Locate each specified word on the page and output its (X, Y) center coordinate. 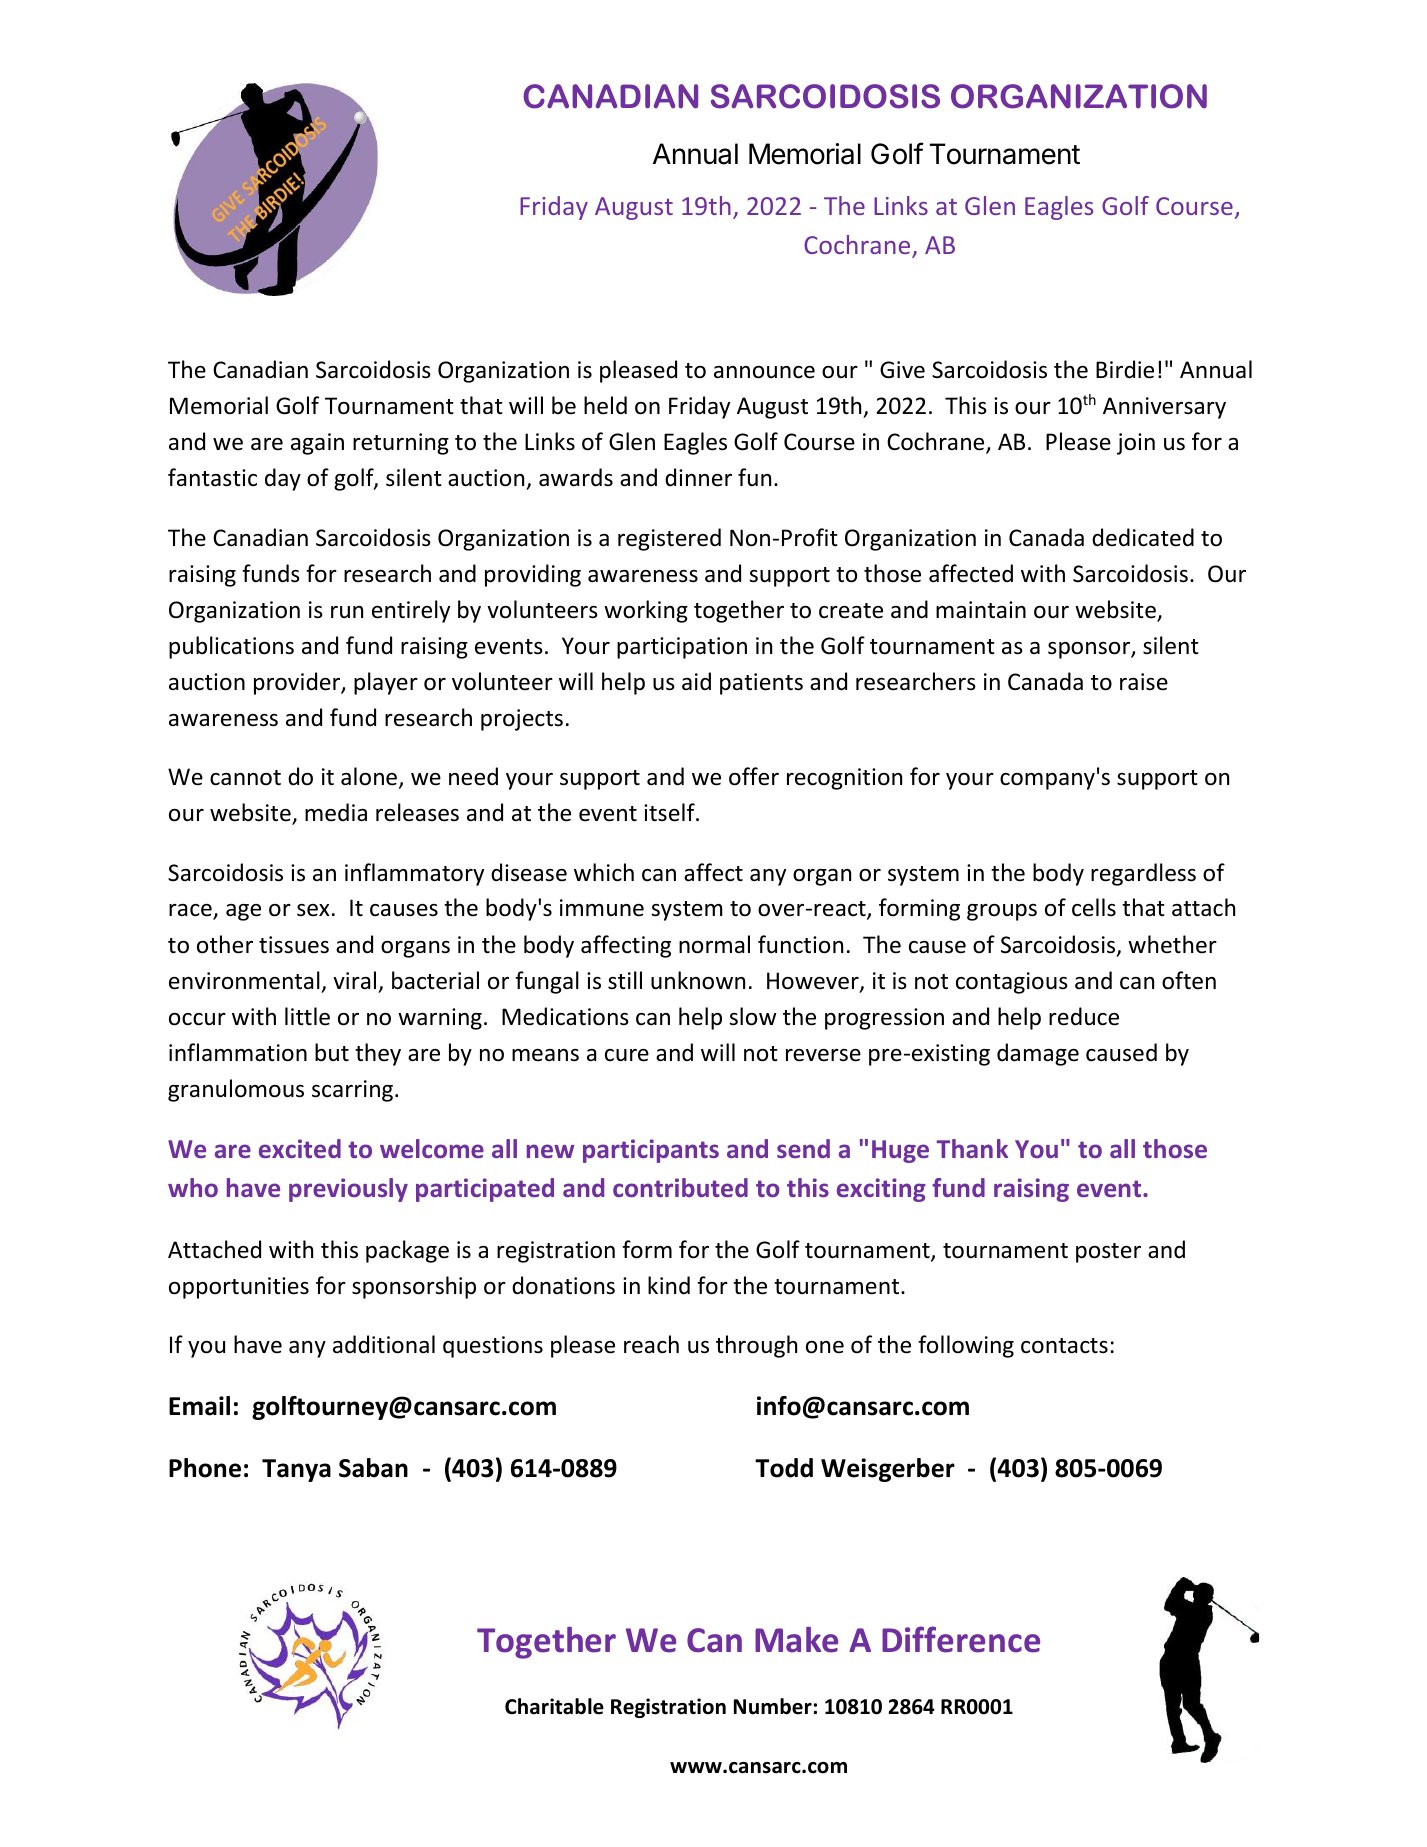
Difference (961, 1639)
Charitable (554, 1706)
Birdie (1125, 369)
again (317, 444)
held (605, 405)
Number (773, 1706)
